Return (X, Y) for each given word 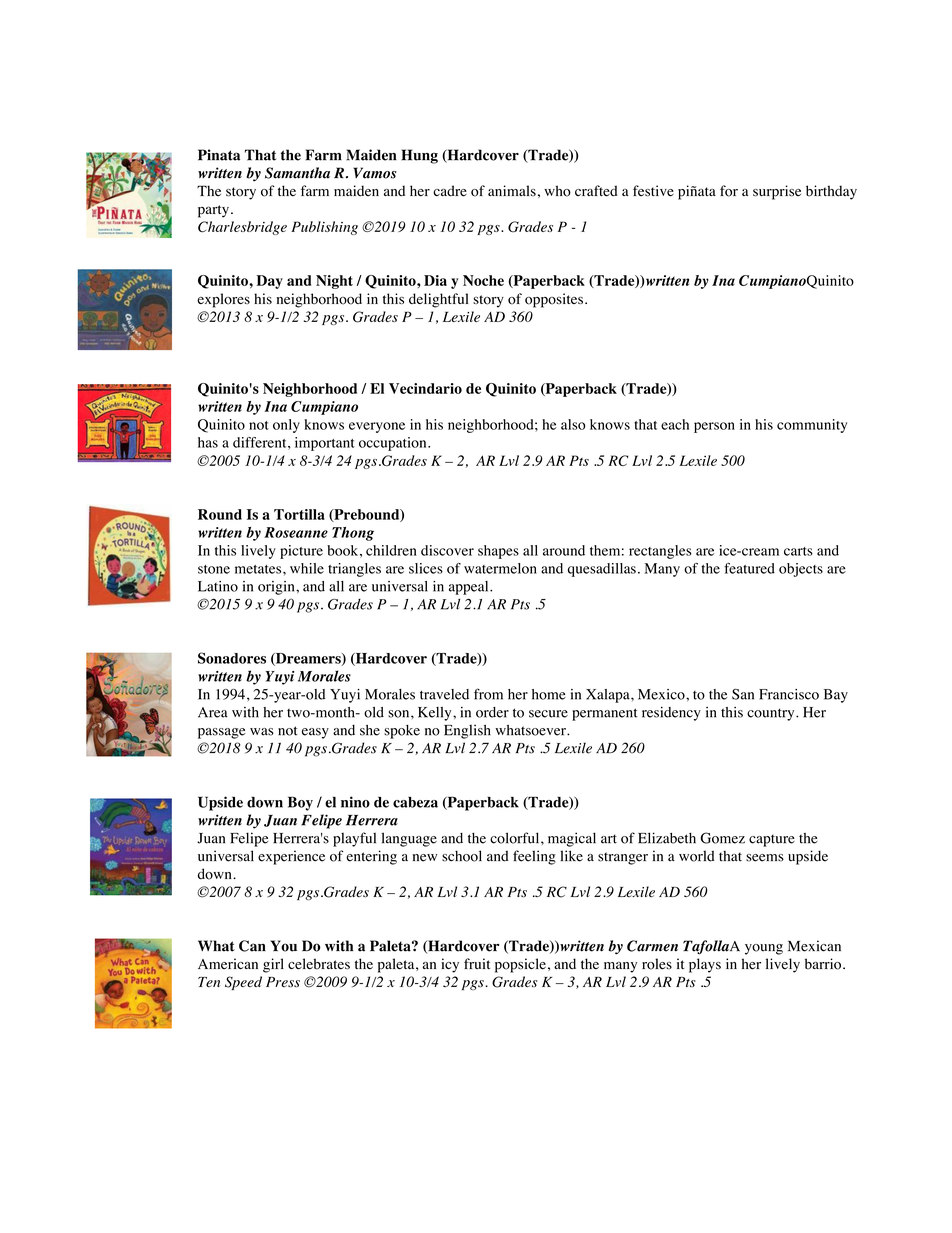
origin (277, 588)
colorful (516, 838)
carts (798, 551)
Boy (300, 803)
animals (512, 191)
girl (273, 965)
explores (223, 300)
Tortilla (299, 514)
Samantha (297, 173)
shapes (498, 552)
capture (772, 841)
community (812, 426)
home (549, 694)
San (743, 694)
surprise (777, 192)
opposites (554, 300)
